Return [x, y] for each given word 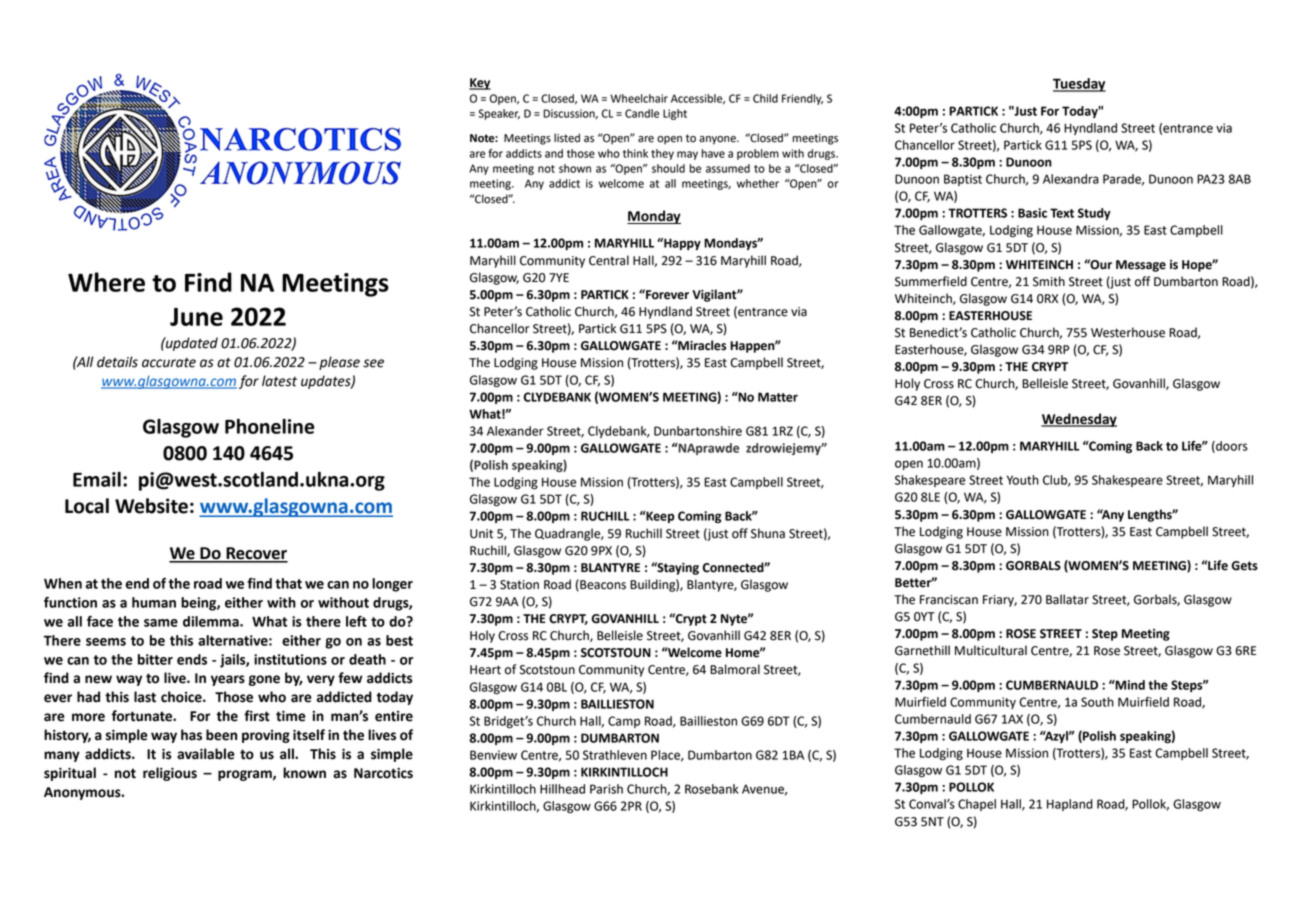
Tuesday [1079, 85]
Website [151, 506]
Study [1094, 214]
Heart [485, 670]
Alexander [515, 431]
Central [609, 260]
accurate [169, 363]
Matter [778, 397]
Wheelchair [639, 98]
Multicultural [991, 650]
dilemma [212, 621]
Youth [1023, 480]
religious [170, 774]
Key [480, 84]
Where [106, 282]
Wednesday [1079, 420]
